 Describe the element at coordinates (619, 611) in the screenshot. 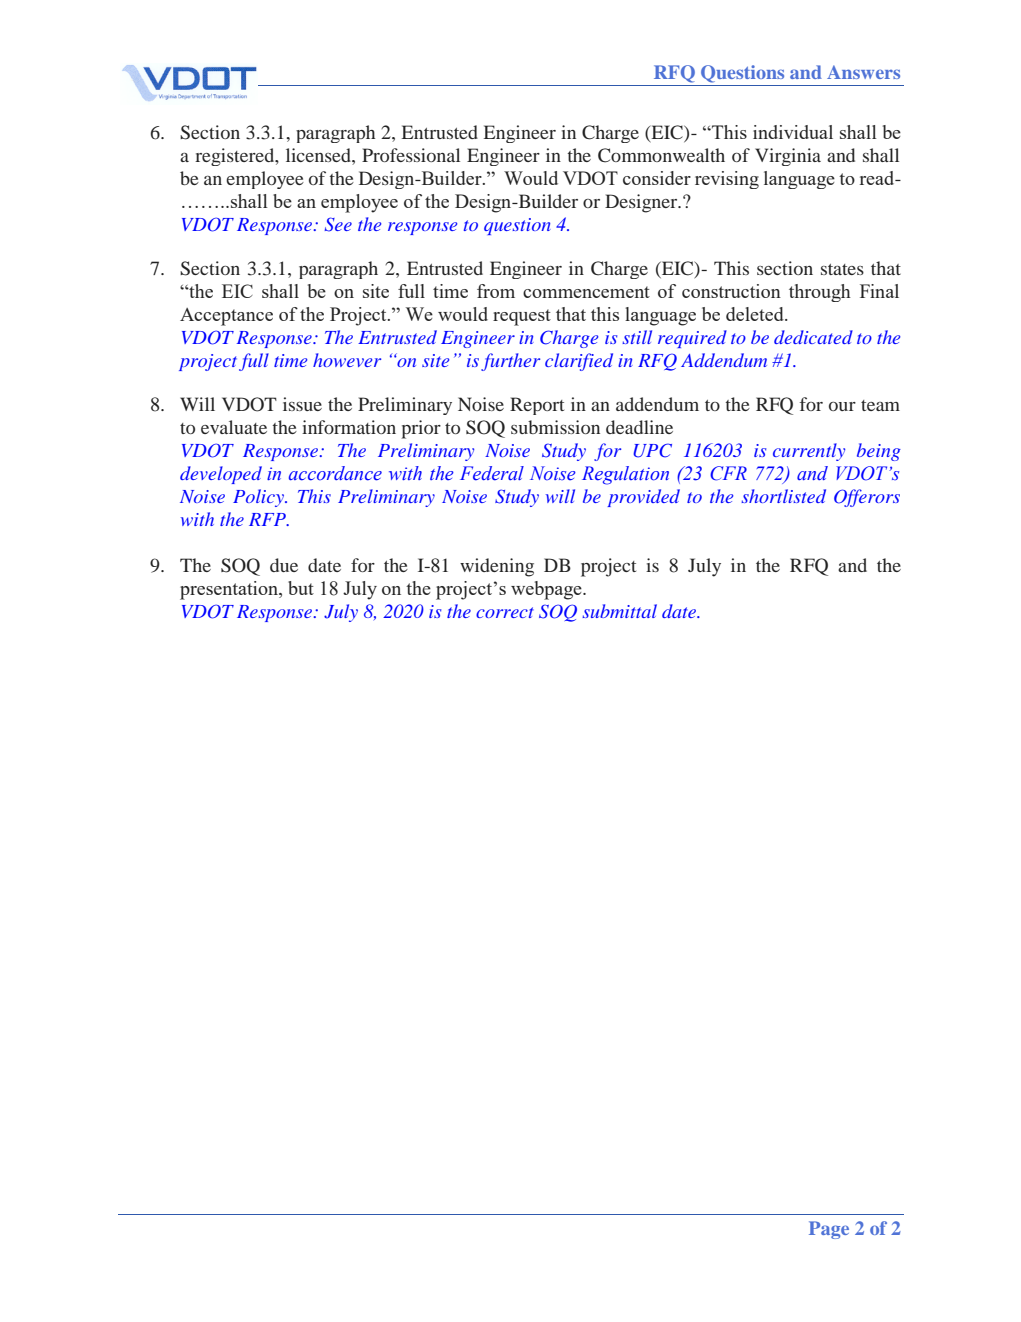

I see `submittal` at that location.
